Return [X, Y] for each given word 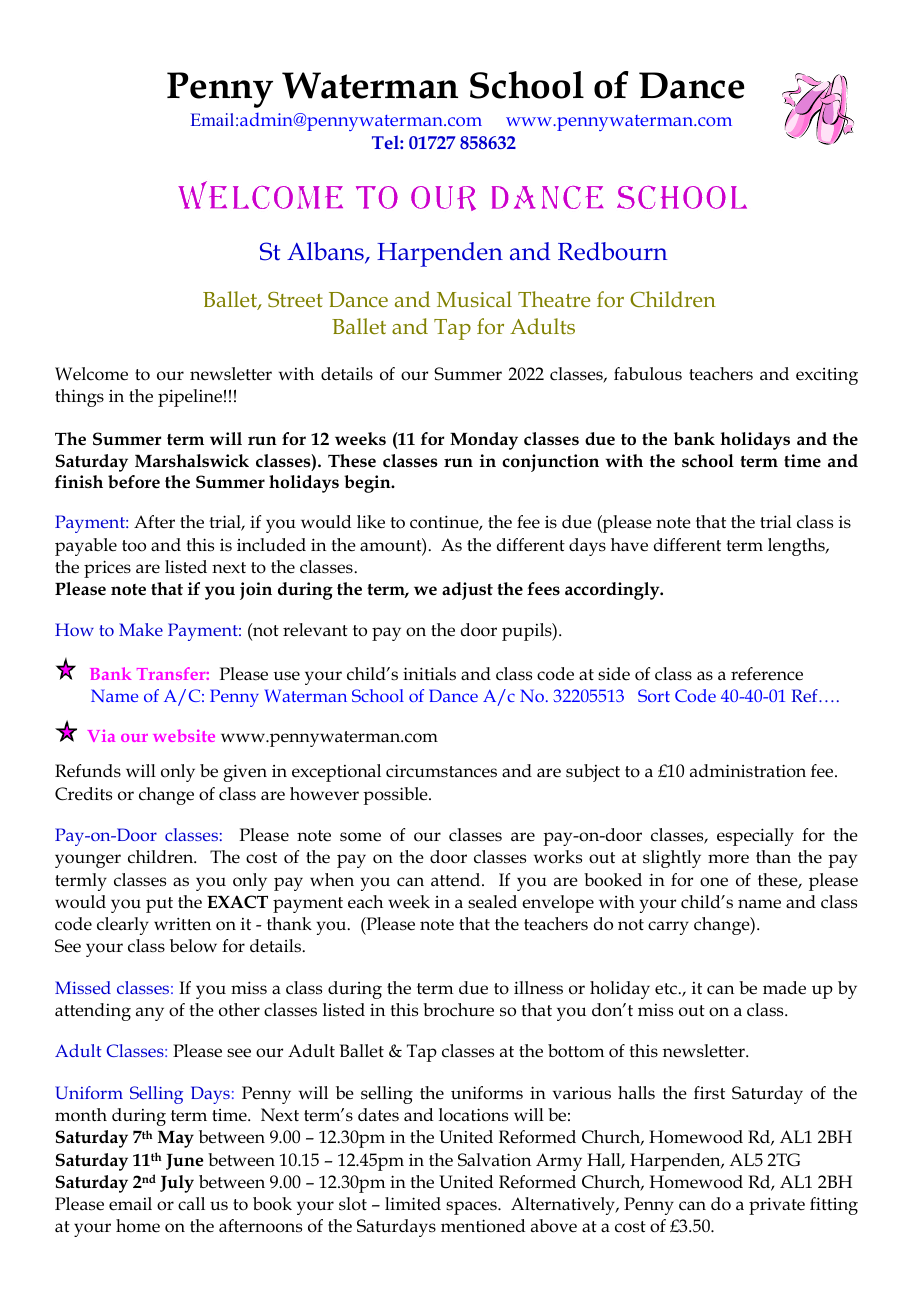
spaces [472, 1208]
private [777, 1206]
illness [538, 988]
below [193, 946]
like [371, 522]
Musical [474, 299]
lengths [797, 547]
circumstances [441, 771]
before [134, 482]
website [184, 735]
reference [767, 674]
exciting [827, 376]
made [784, 988]
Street [295, 299]
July [177, 1184]
